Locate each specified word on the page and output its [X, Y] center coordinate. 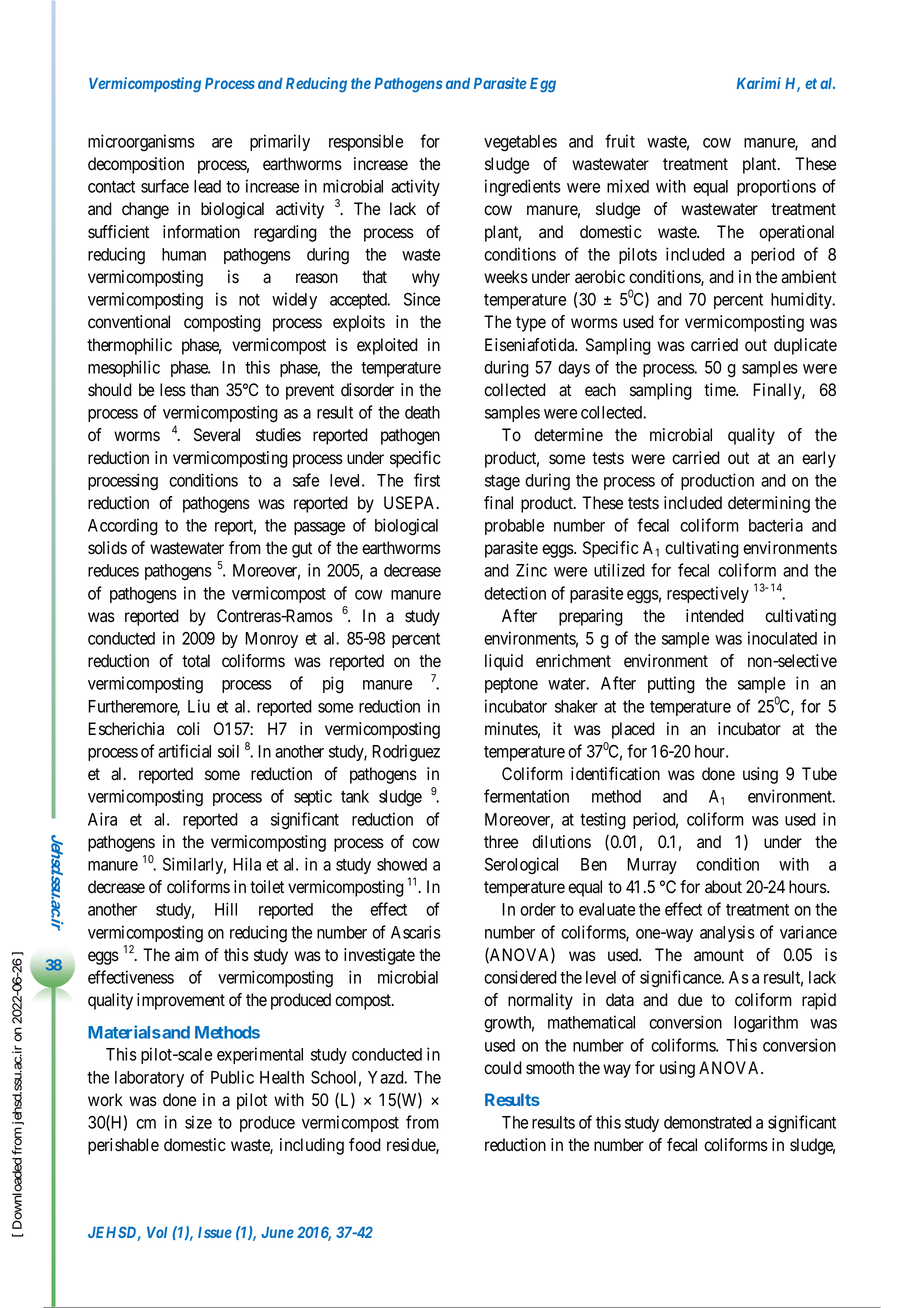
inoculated [782, 638]
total [196, 661]
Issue [215, 1232]
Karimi [759, 83]
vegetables [520, 143]
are [222, 143]
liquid [504, 662]
